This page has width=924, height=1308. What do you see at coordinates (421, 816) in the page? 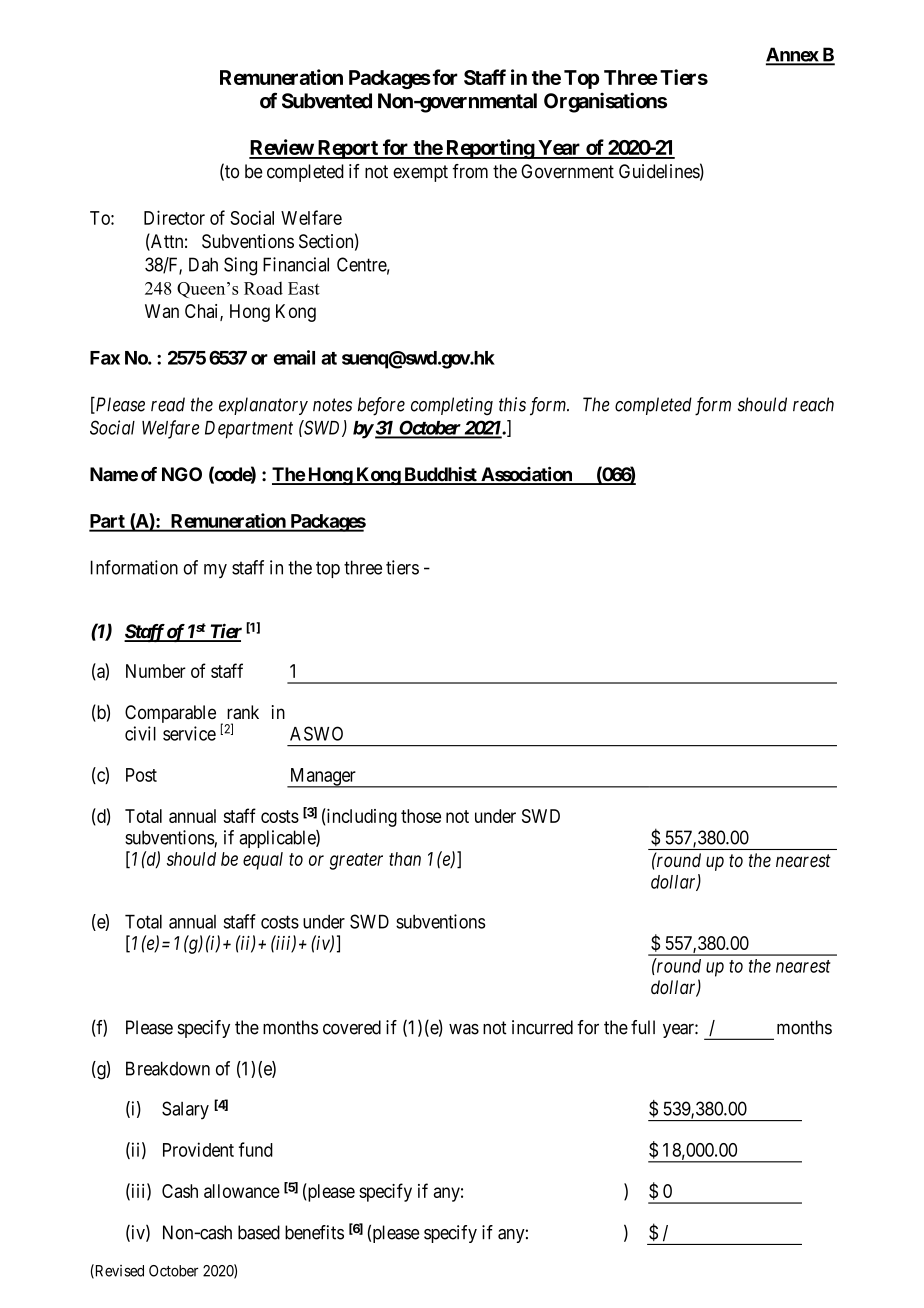
I see `those` at bounding box center [421, 816].
